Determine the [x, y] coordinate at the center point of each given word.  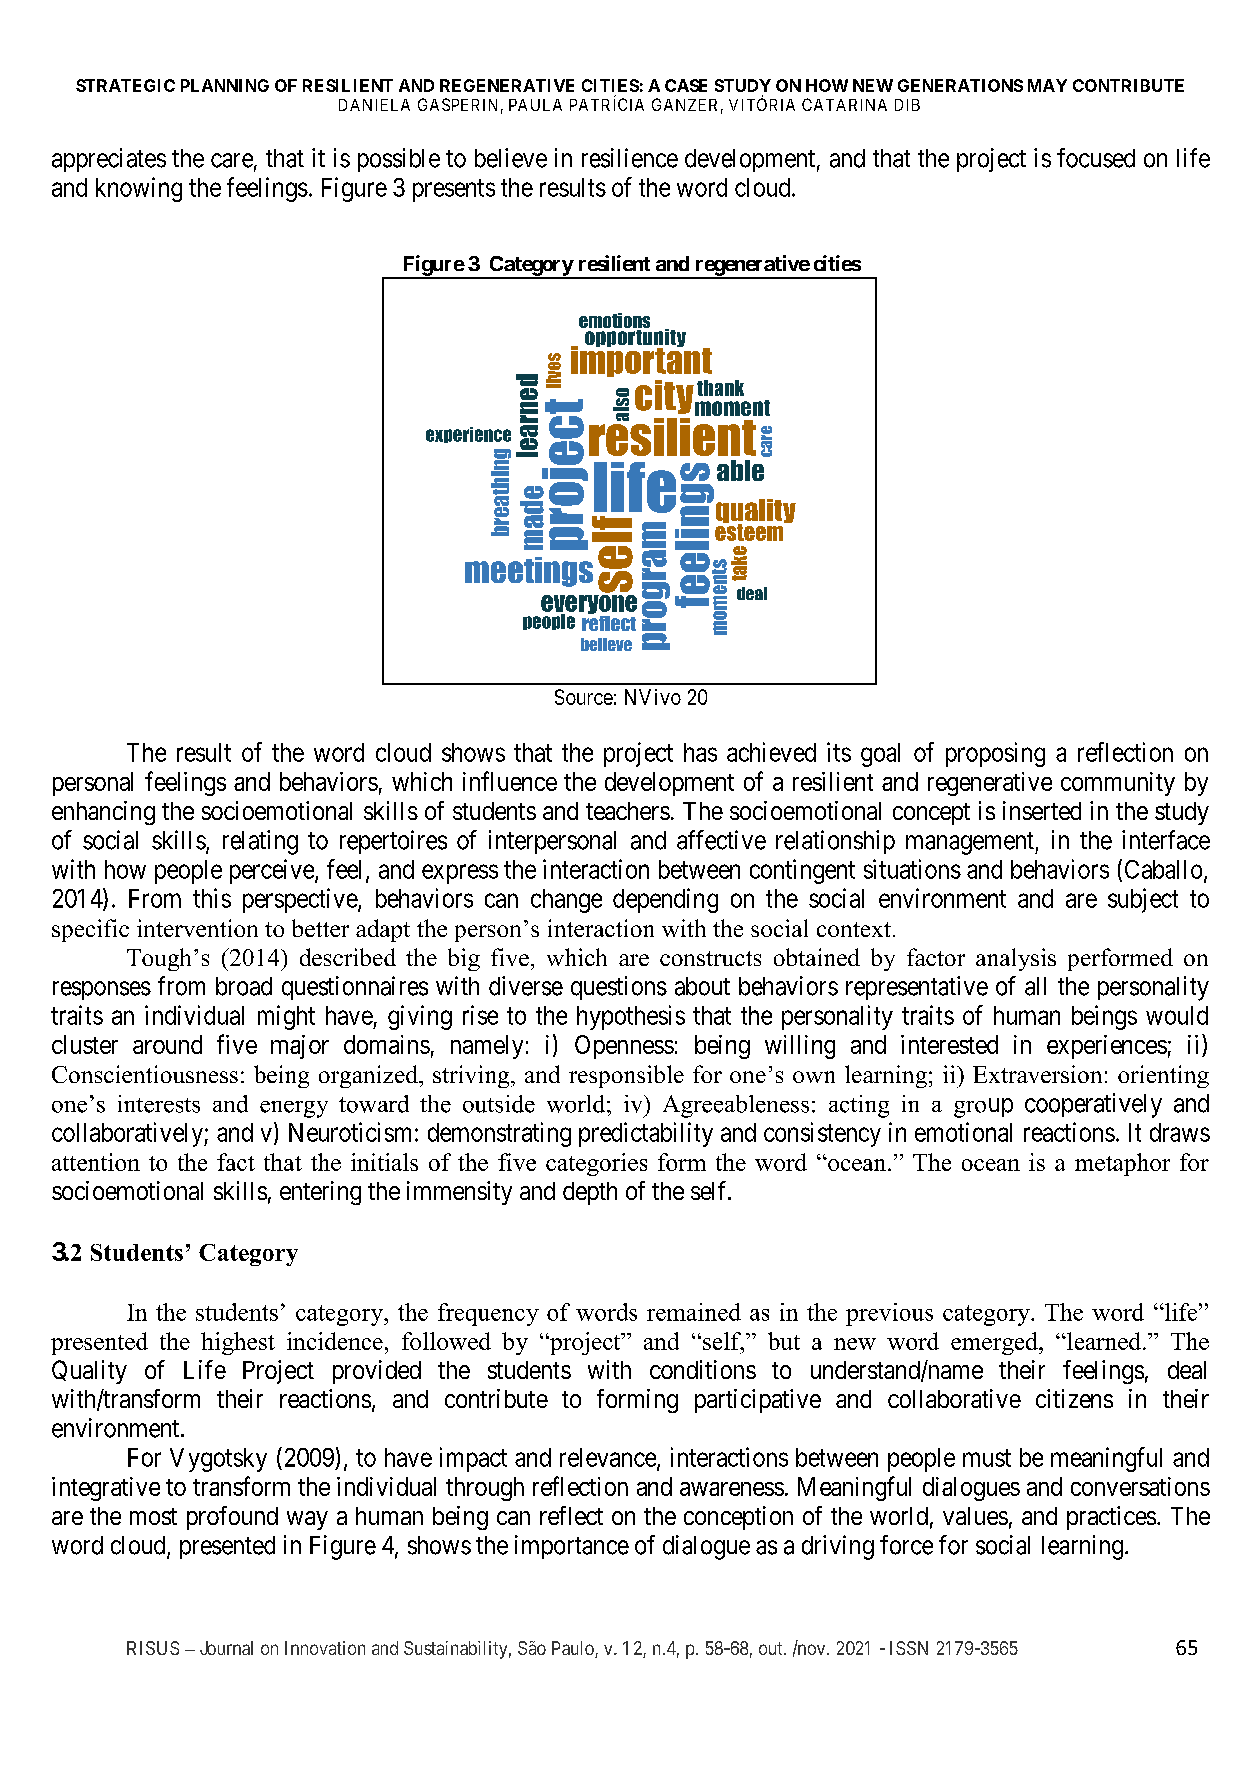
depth [590, 1193]
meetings [529, 572]
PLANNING [225, 85]
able [740, 470]
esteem [750, 531]
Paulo [574, 1649]
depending [665, 900]
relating [260, 842]
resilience [630, 158]
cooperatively [1093, 1105]
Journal [226, 1648]
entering [320, 1193]
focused [1096, 158]
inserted [1042, 810]
